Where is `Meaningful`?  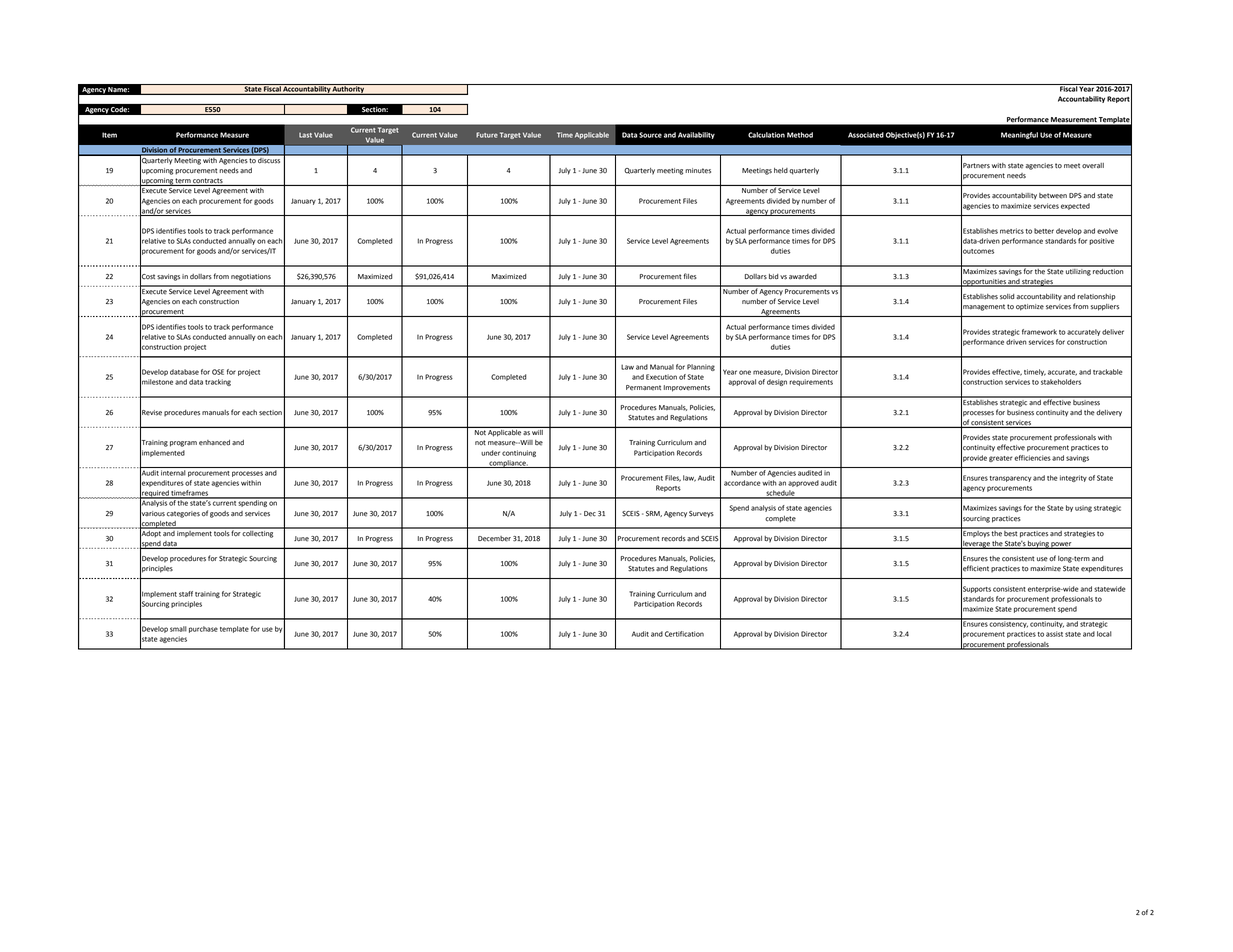 Meaningful is located at coordinates (1019, 135).
